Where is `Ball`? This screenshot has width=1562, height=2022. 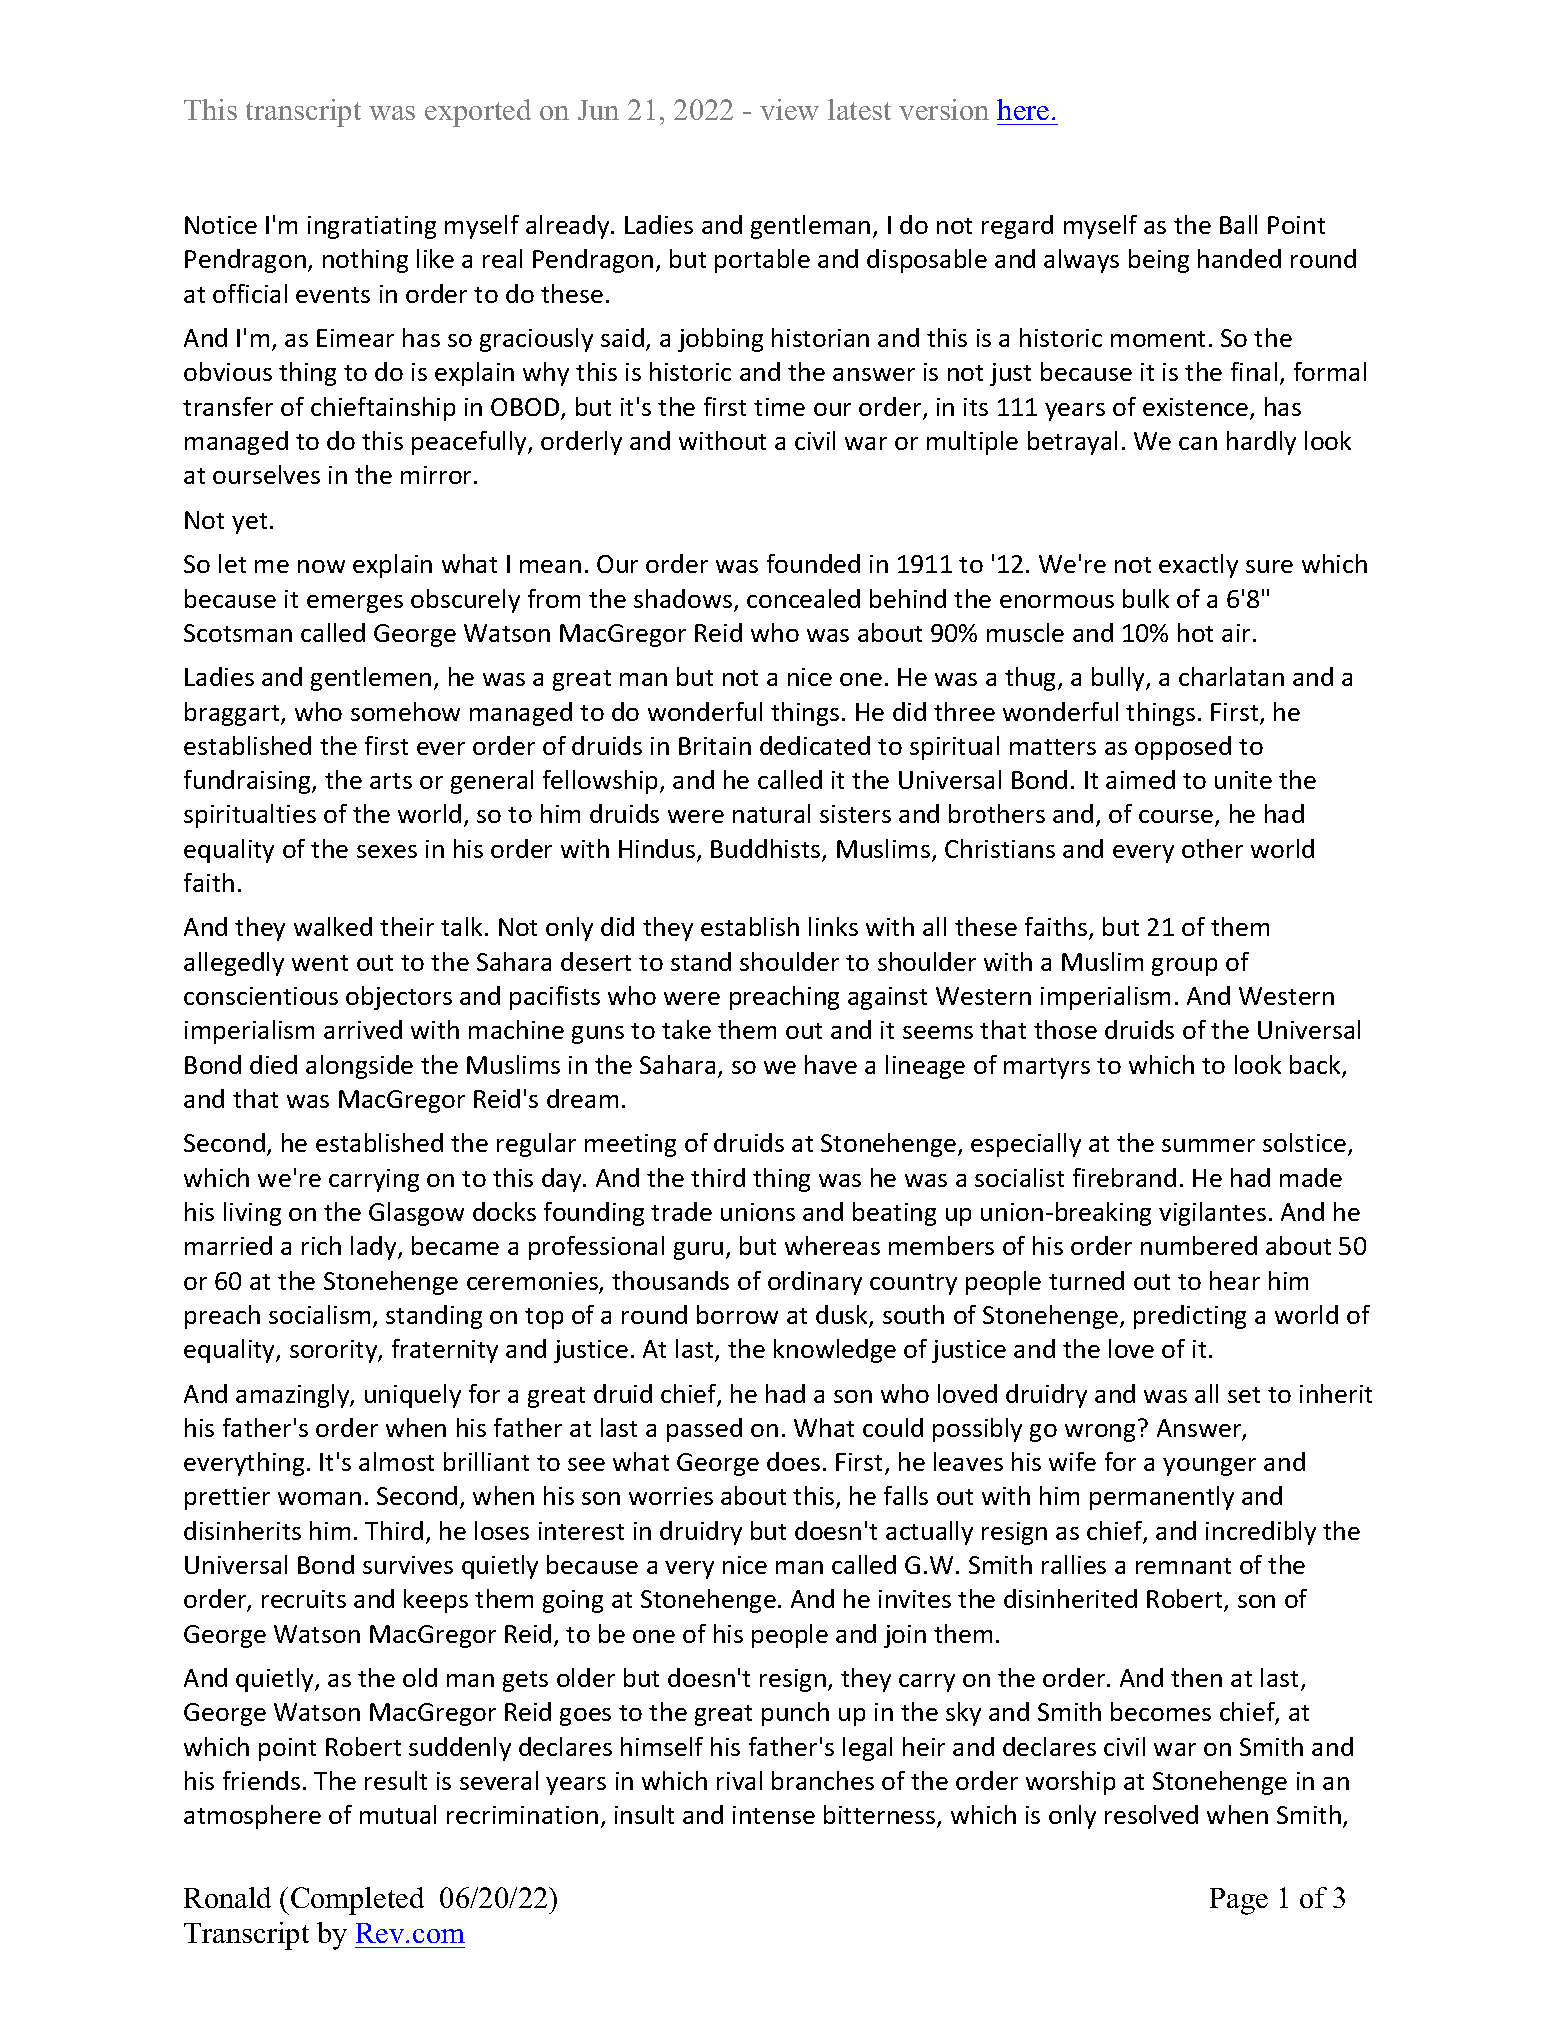 Ball is located at coordinates (1238, 224).
